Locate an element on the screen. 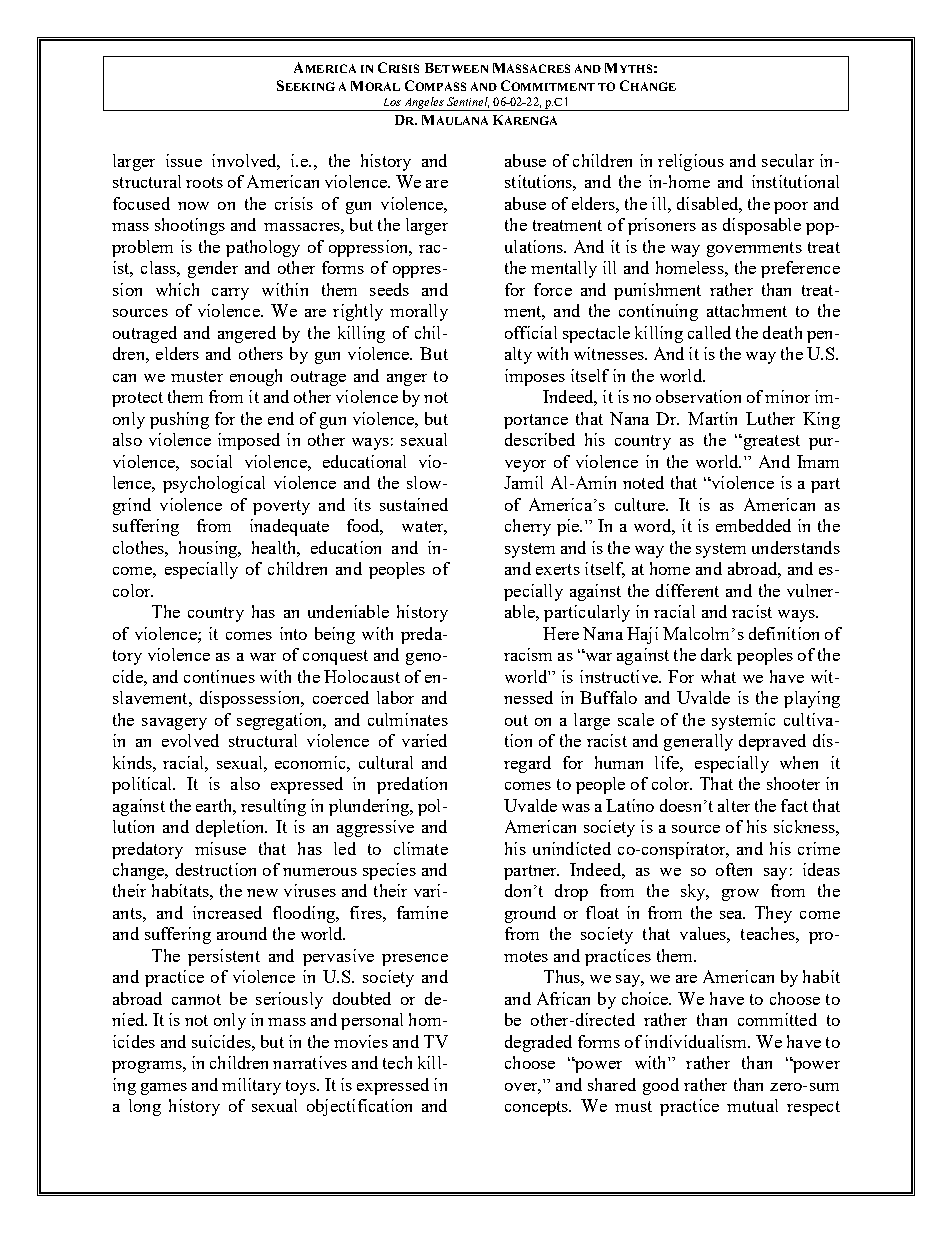  military is located at coordinates (251, 1086).
